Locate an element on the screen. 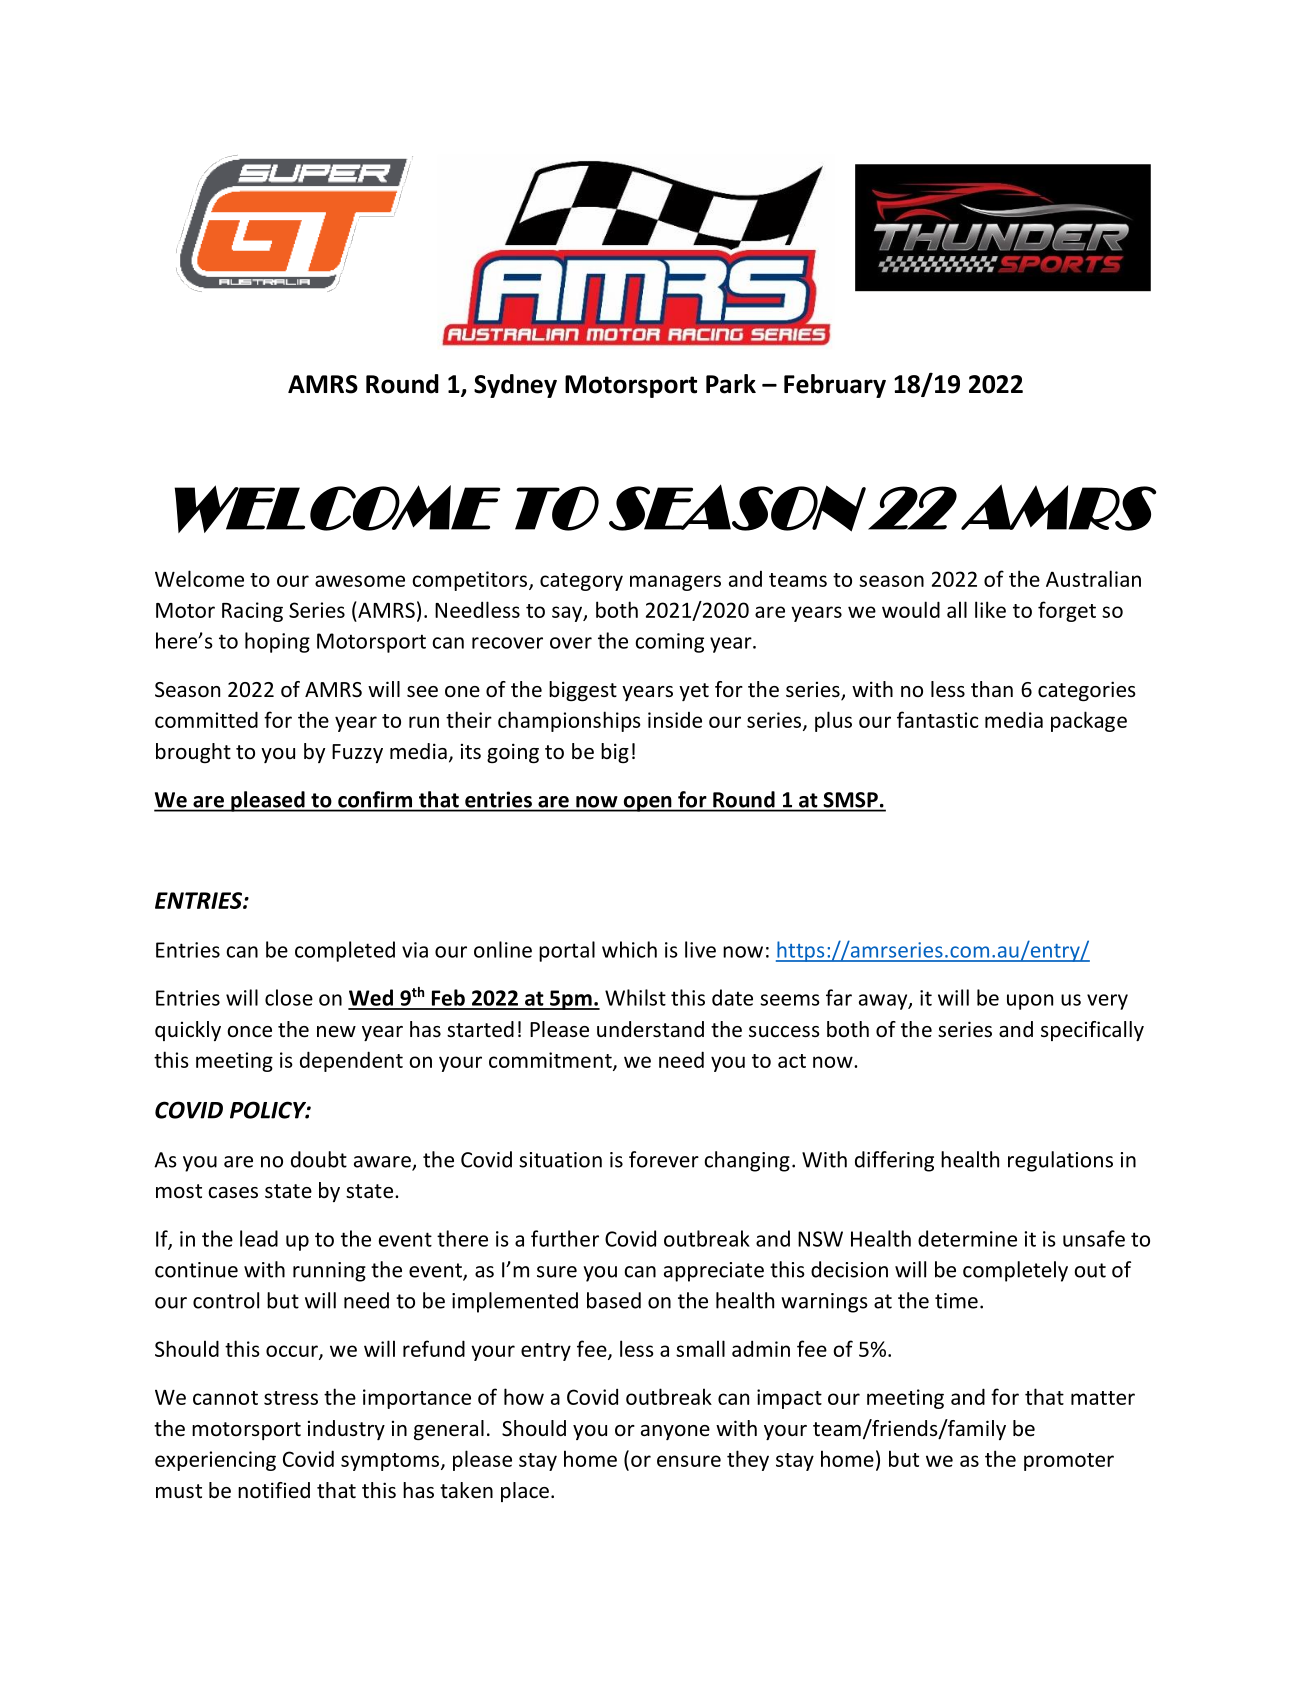 This screenshot has height=1697, width=1311. Park is located at coordinates (731, 384).
